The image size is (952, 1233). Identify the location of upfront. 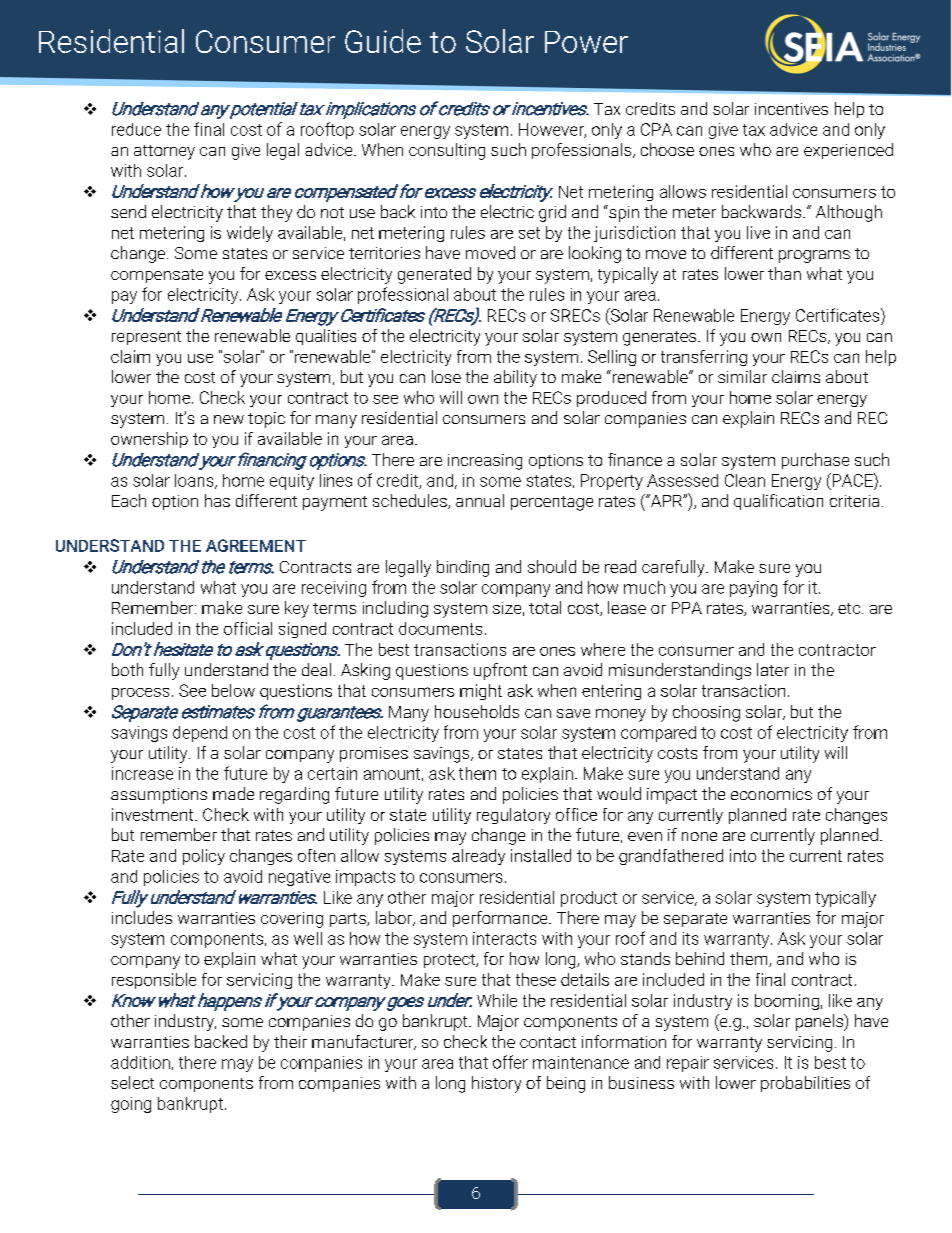
(500, 671).
